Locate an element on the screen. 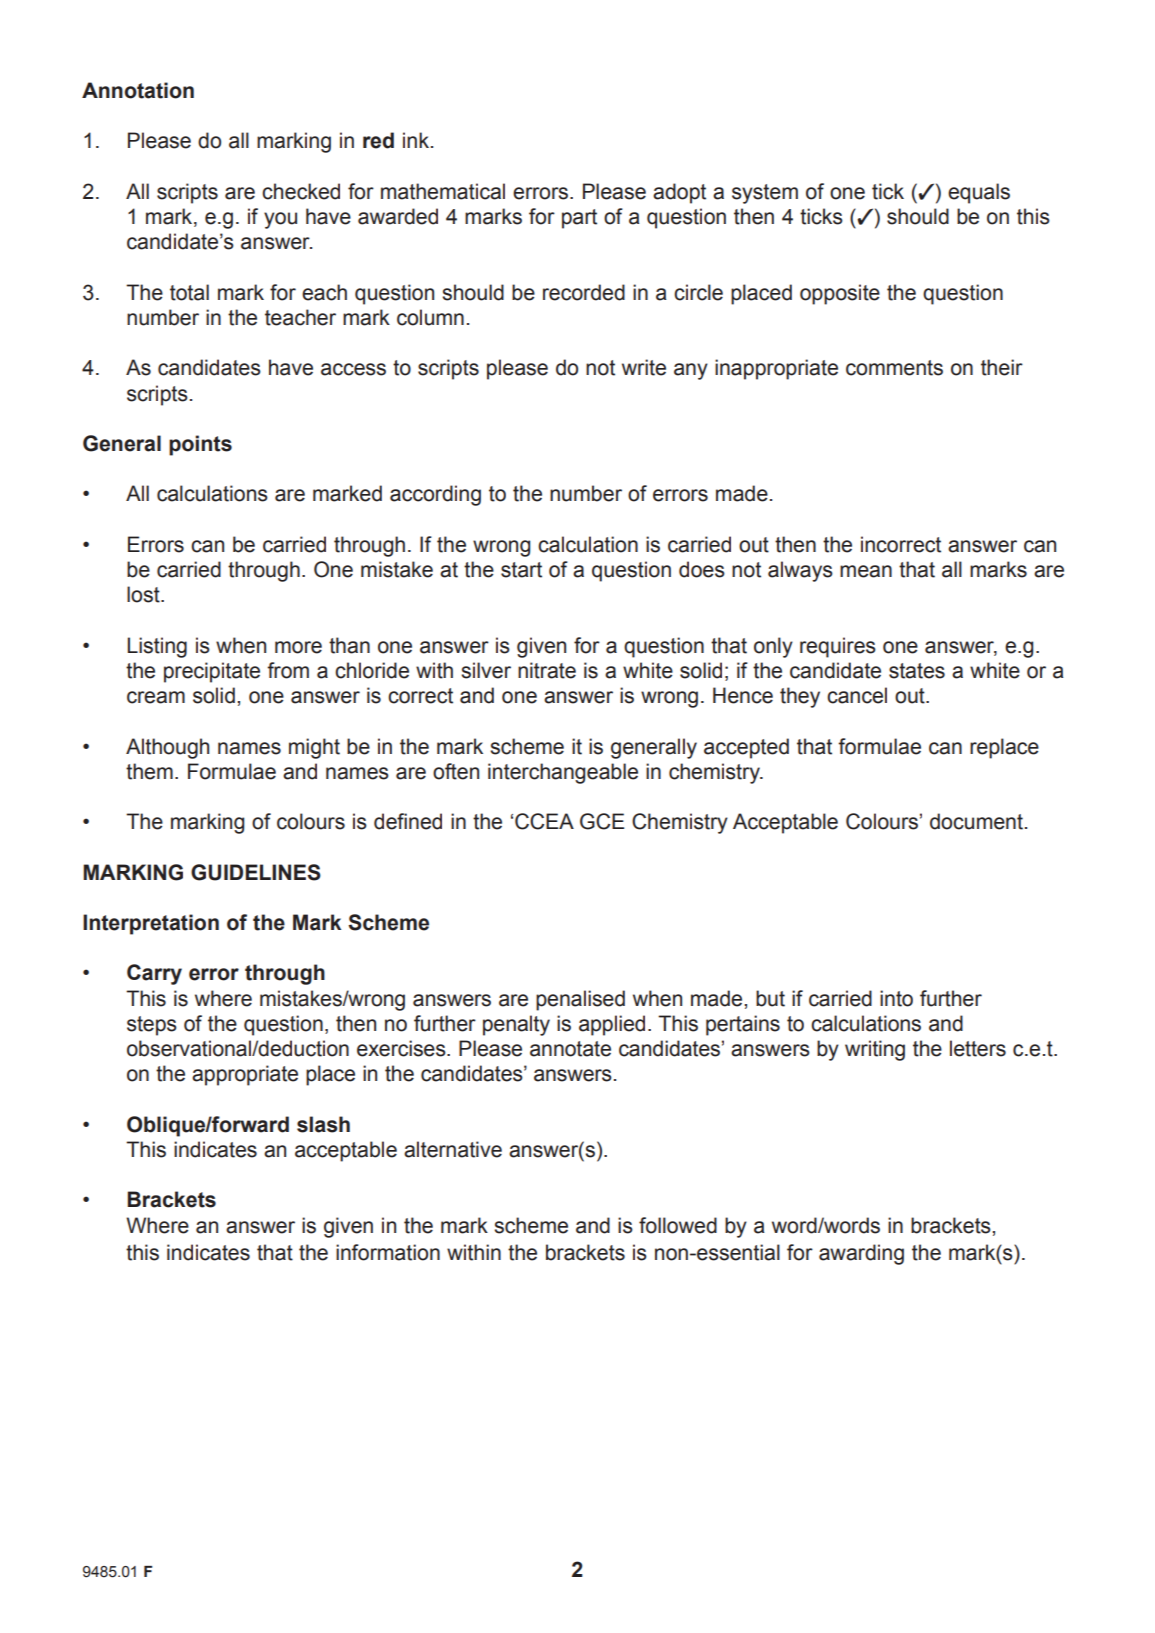 Image resolution: width=1155 pixels, height=1633 pixels. equals is located at coordinates (979, 193).
